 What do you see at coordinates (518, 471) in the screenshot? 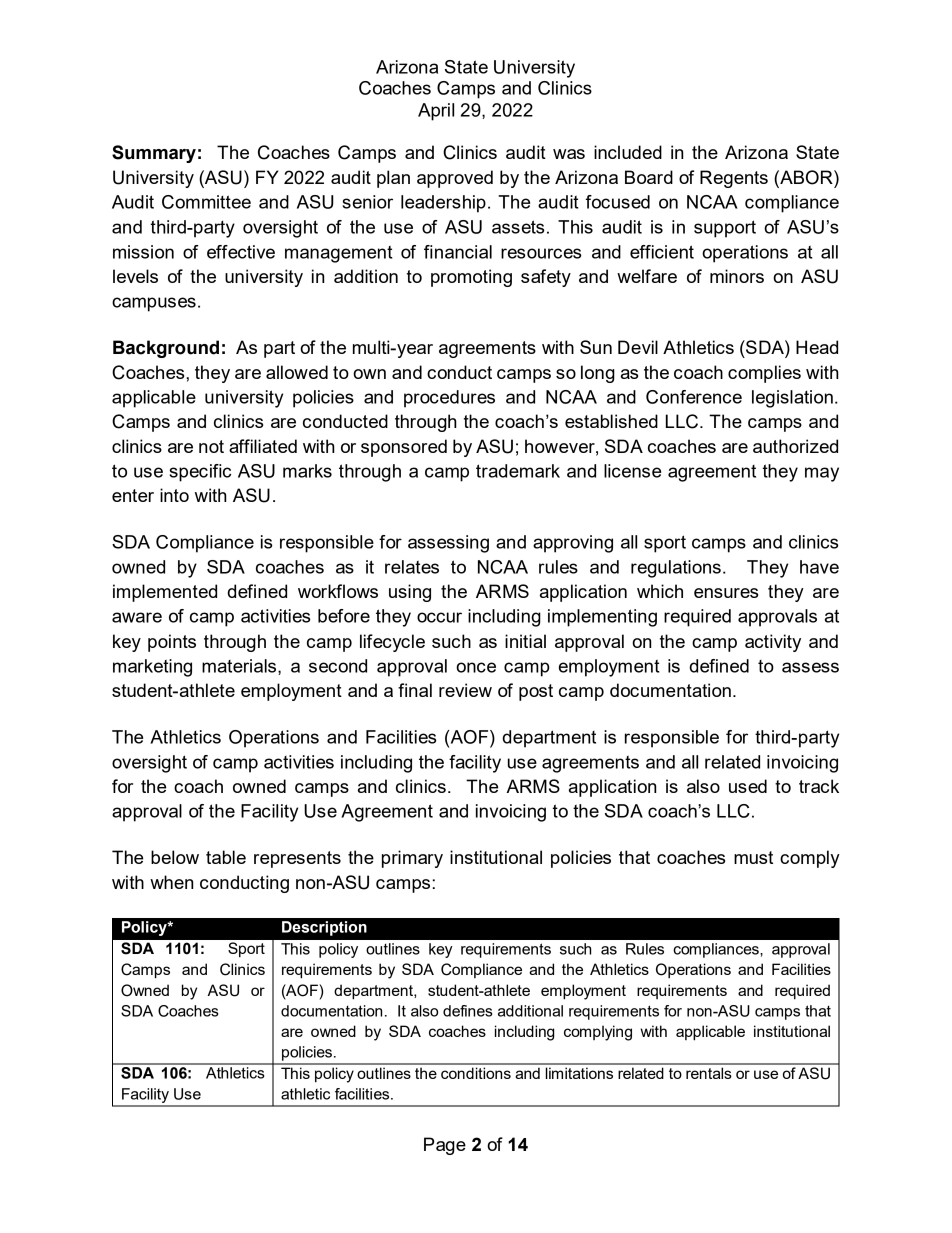
I see `trademark` at bounding box center [518, 471].
